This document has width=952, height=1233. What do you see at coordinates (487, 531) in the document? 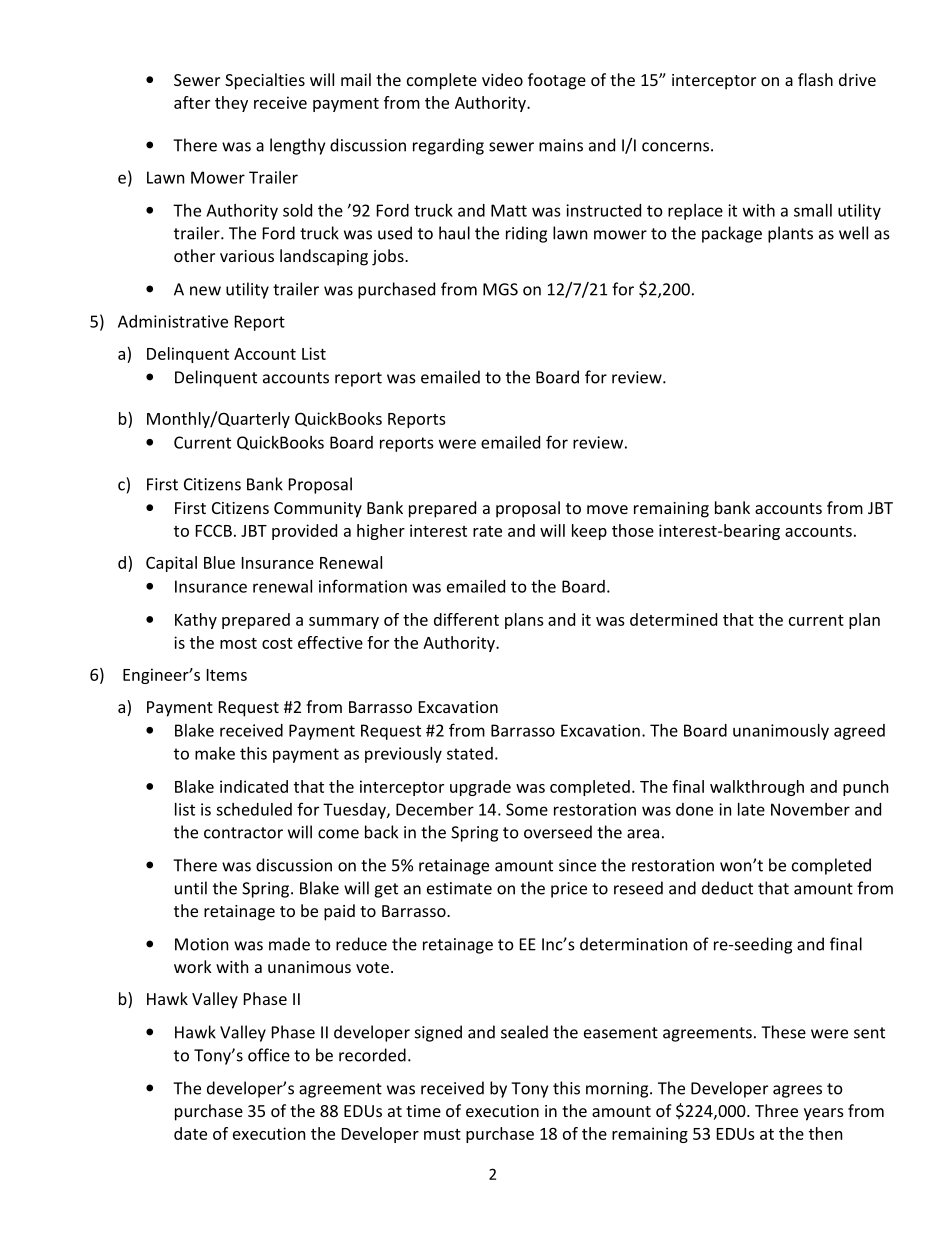
I see `rate` at bounding box center [487, 531].
